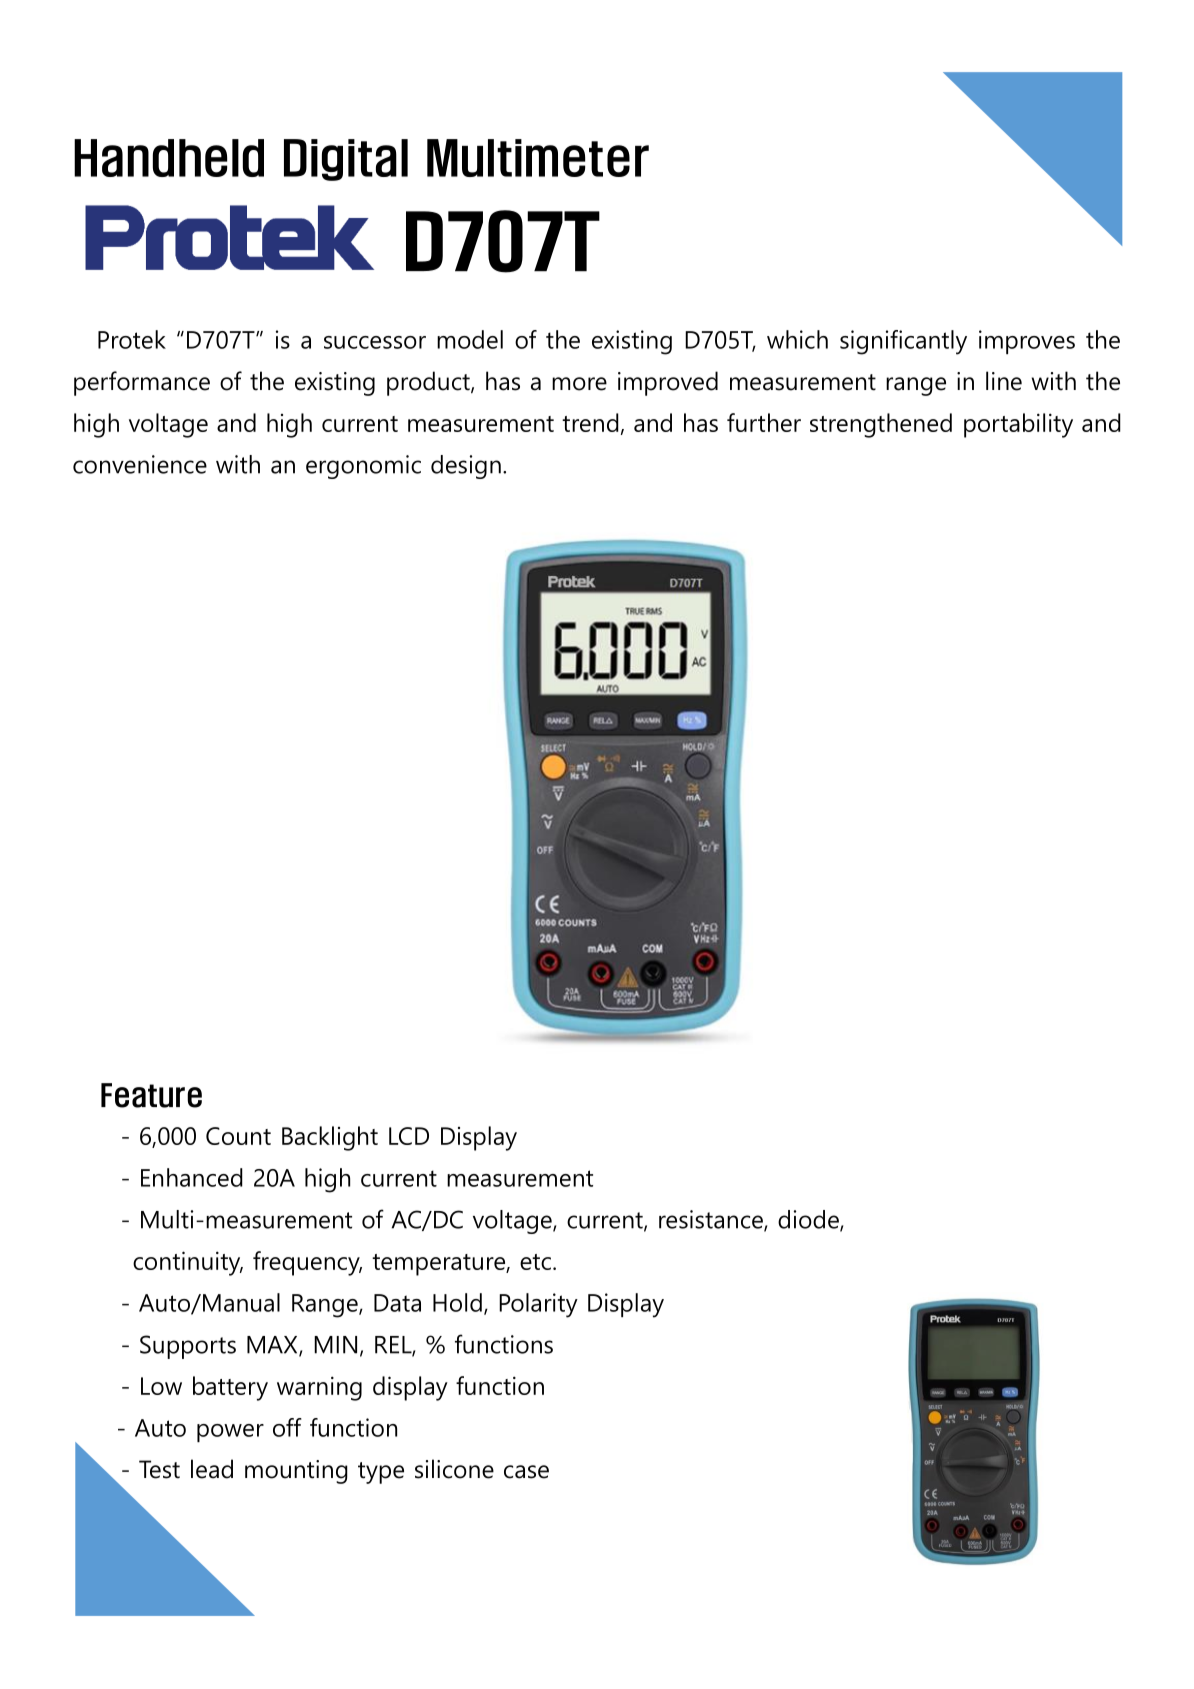  What do you see at coordinates (151, 1095) in the screenshot?
I see `Feature` at bounding box center [151, 1095].
